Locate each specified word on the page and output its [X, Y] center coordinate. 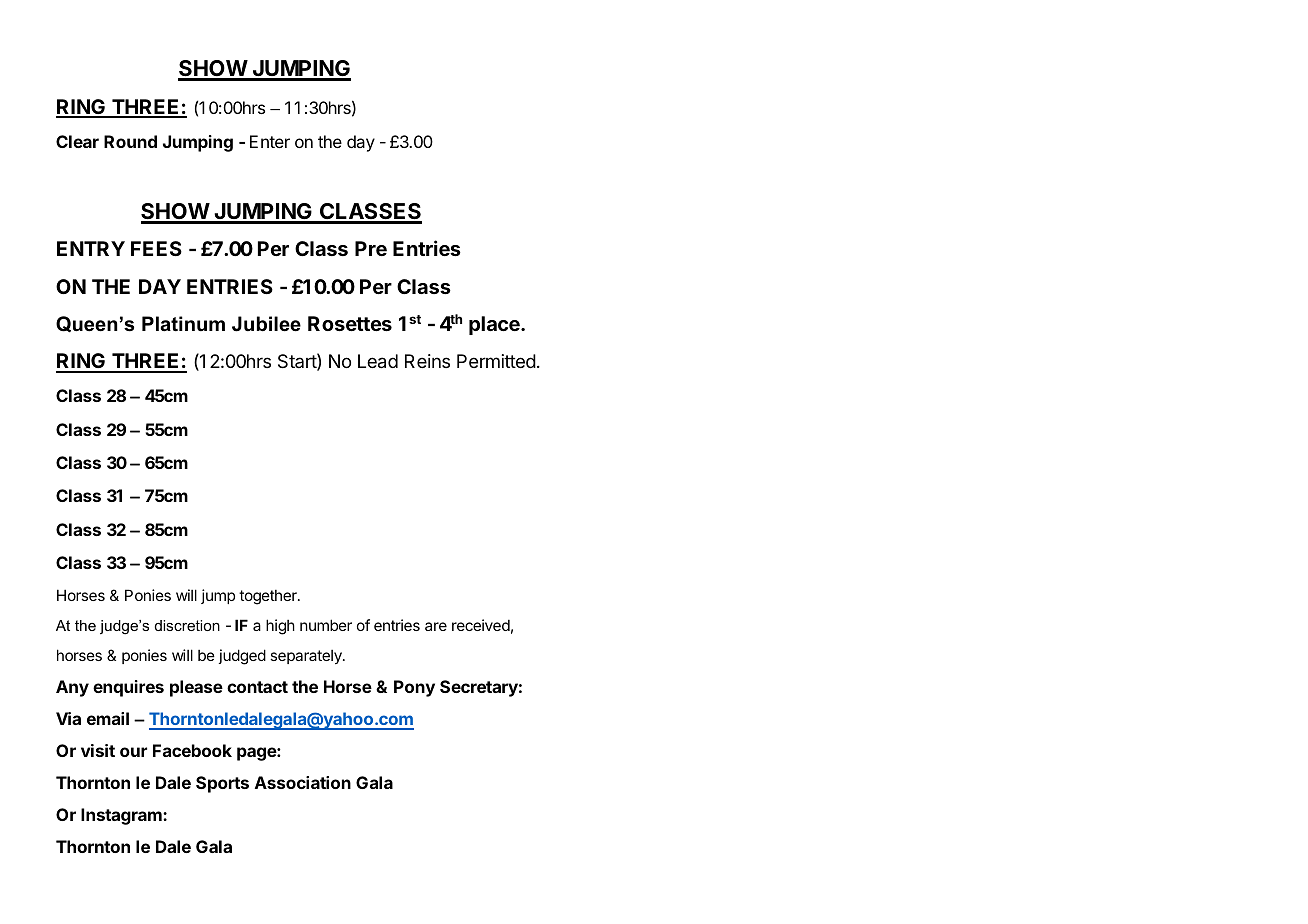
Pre [371, 248]
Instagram [122, 816]
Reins [427, 361]
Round [130, 141]
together [269, 597]
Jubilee [266, 324]
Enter [270, 141]
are [436, 626]
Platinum [183, 324]
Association [303, 782]
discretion [187, 625]
